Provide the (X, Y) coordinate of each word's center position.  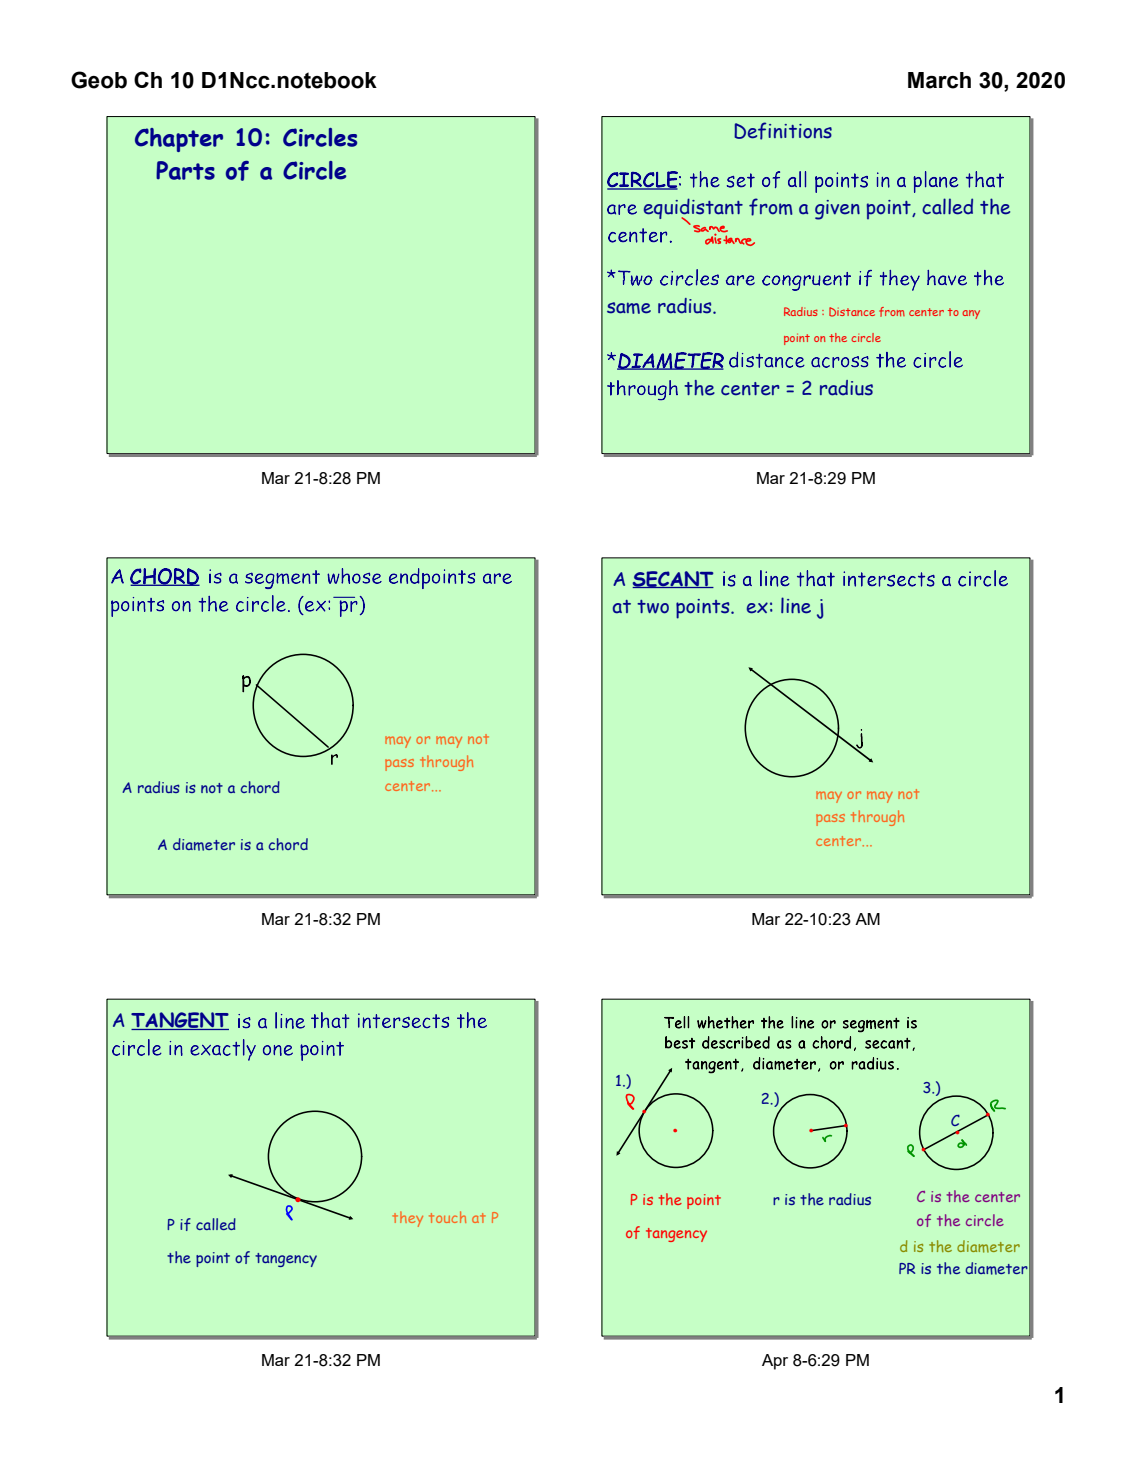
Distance (852, 312)
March (939, 80)
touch (447, 1217)
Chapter (179, 140)
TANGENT (180, 1021)
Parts (185, 170)
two (653, 607)
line (796, 605)
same (629, 308)
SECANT (673, 579)
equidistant (693, 210)
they (407, 1219)
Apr (775, 1362)
